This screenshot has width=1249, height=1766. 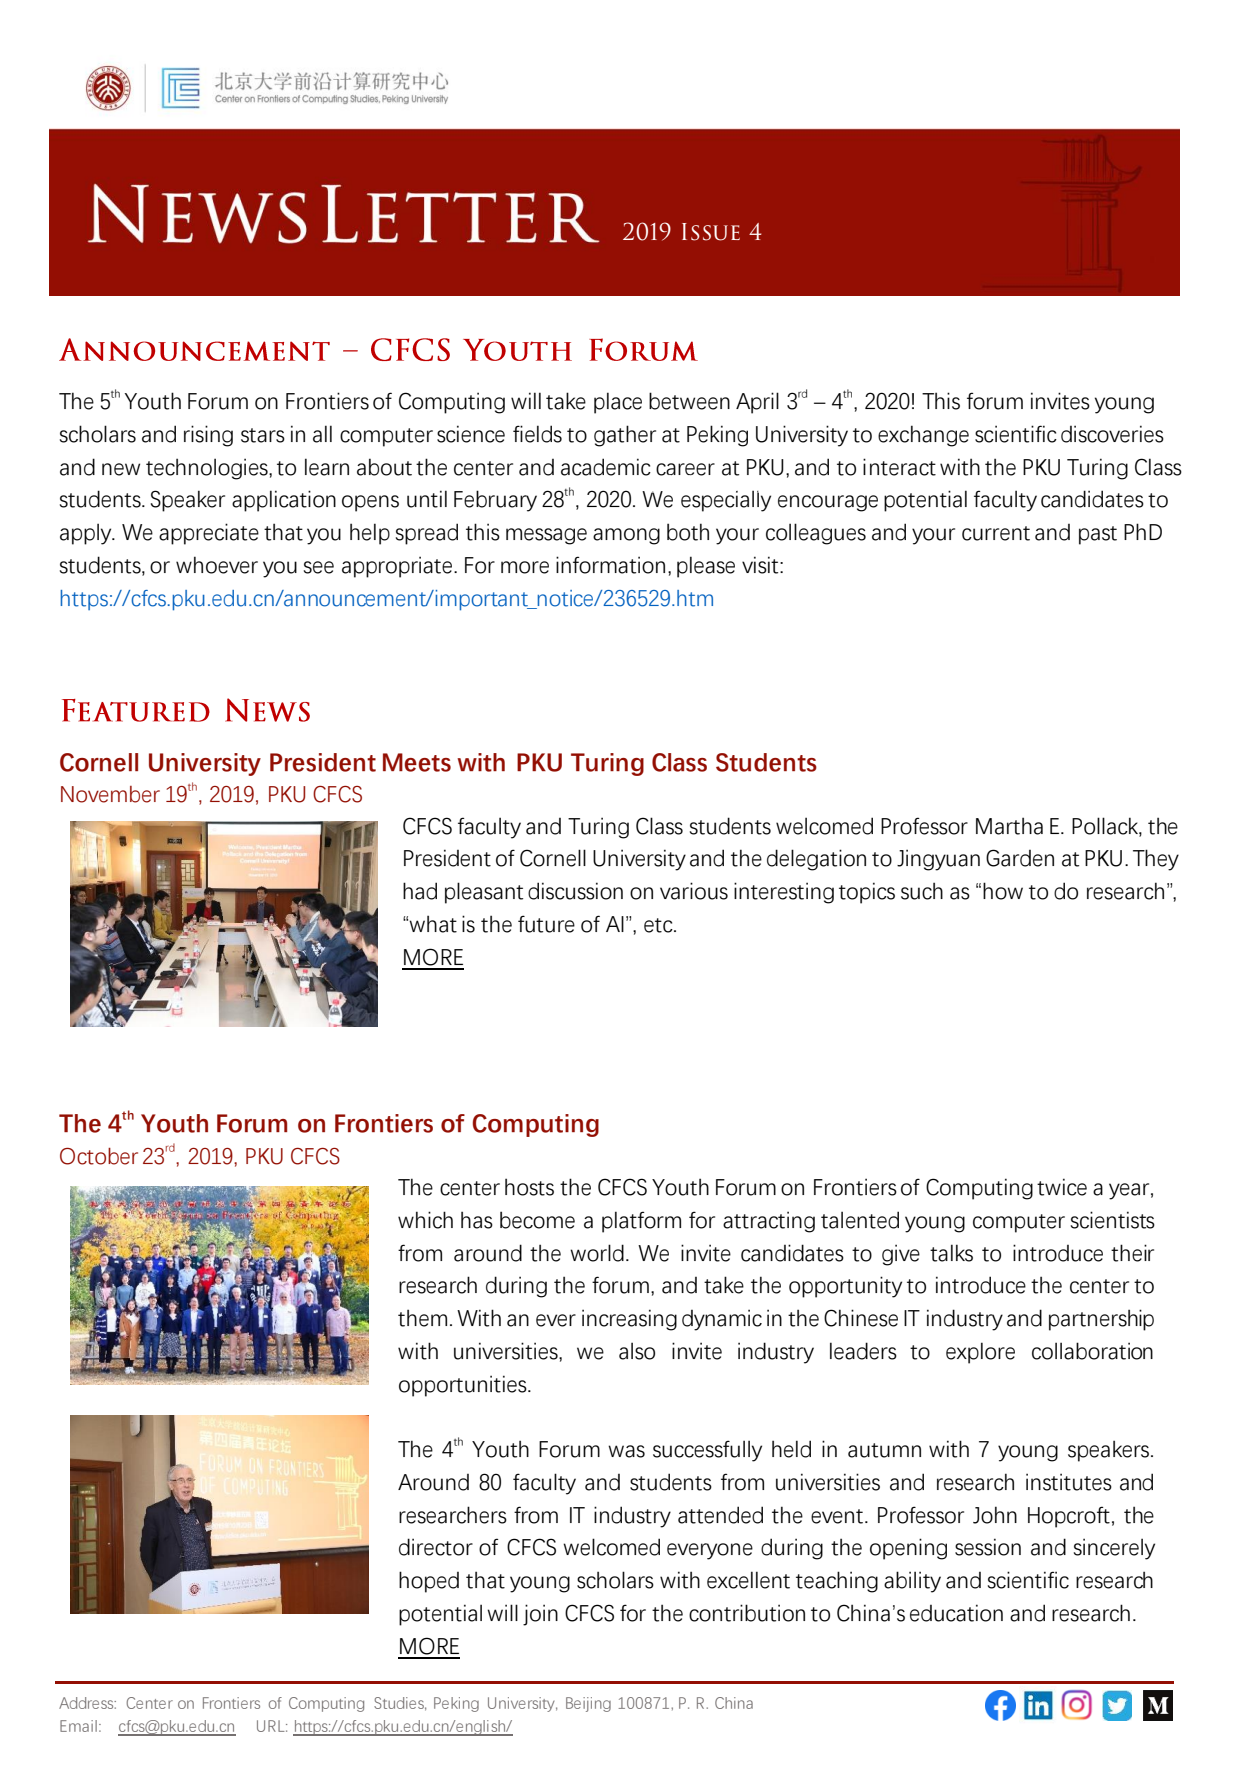 What do you see at coordinates (637, 1351) in the screenshot?
I see `also` at bounding box center [637, 1351].
